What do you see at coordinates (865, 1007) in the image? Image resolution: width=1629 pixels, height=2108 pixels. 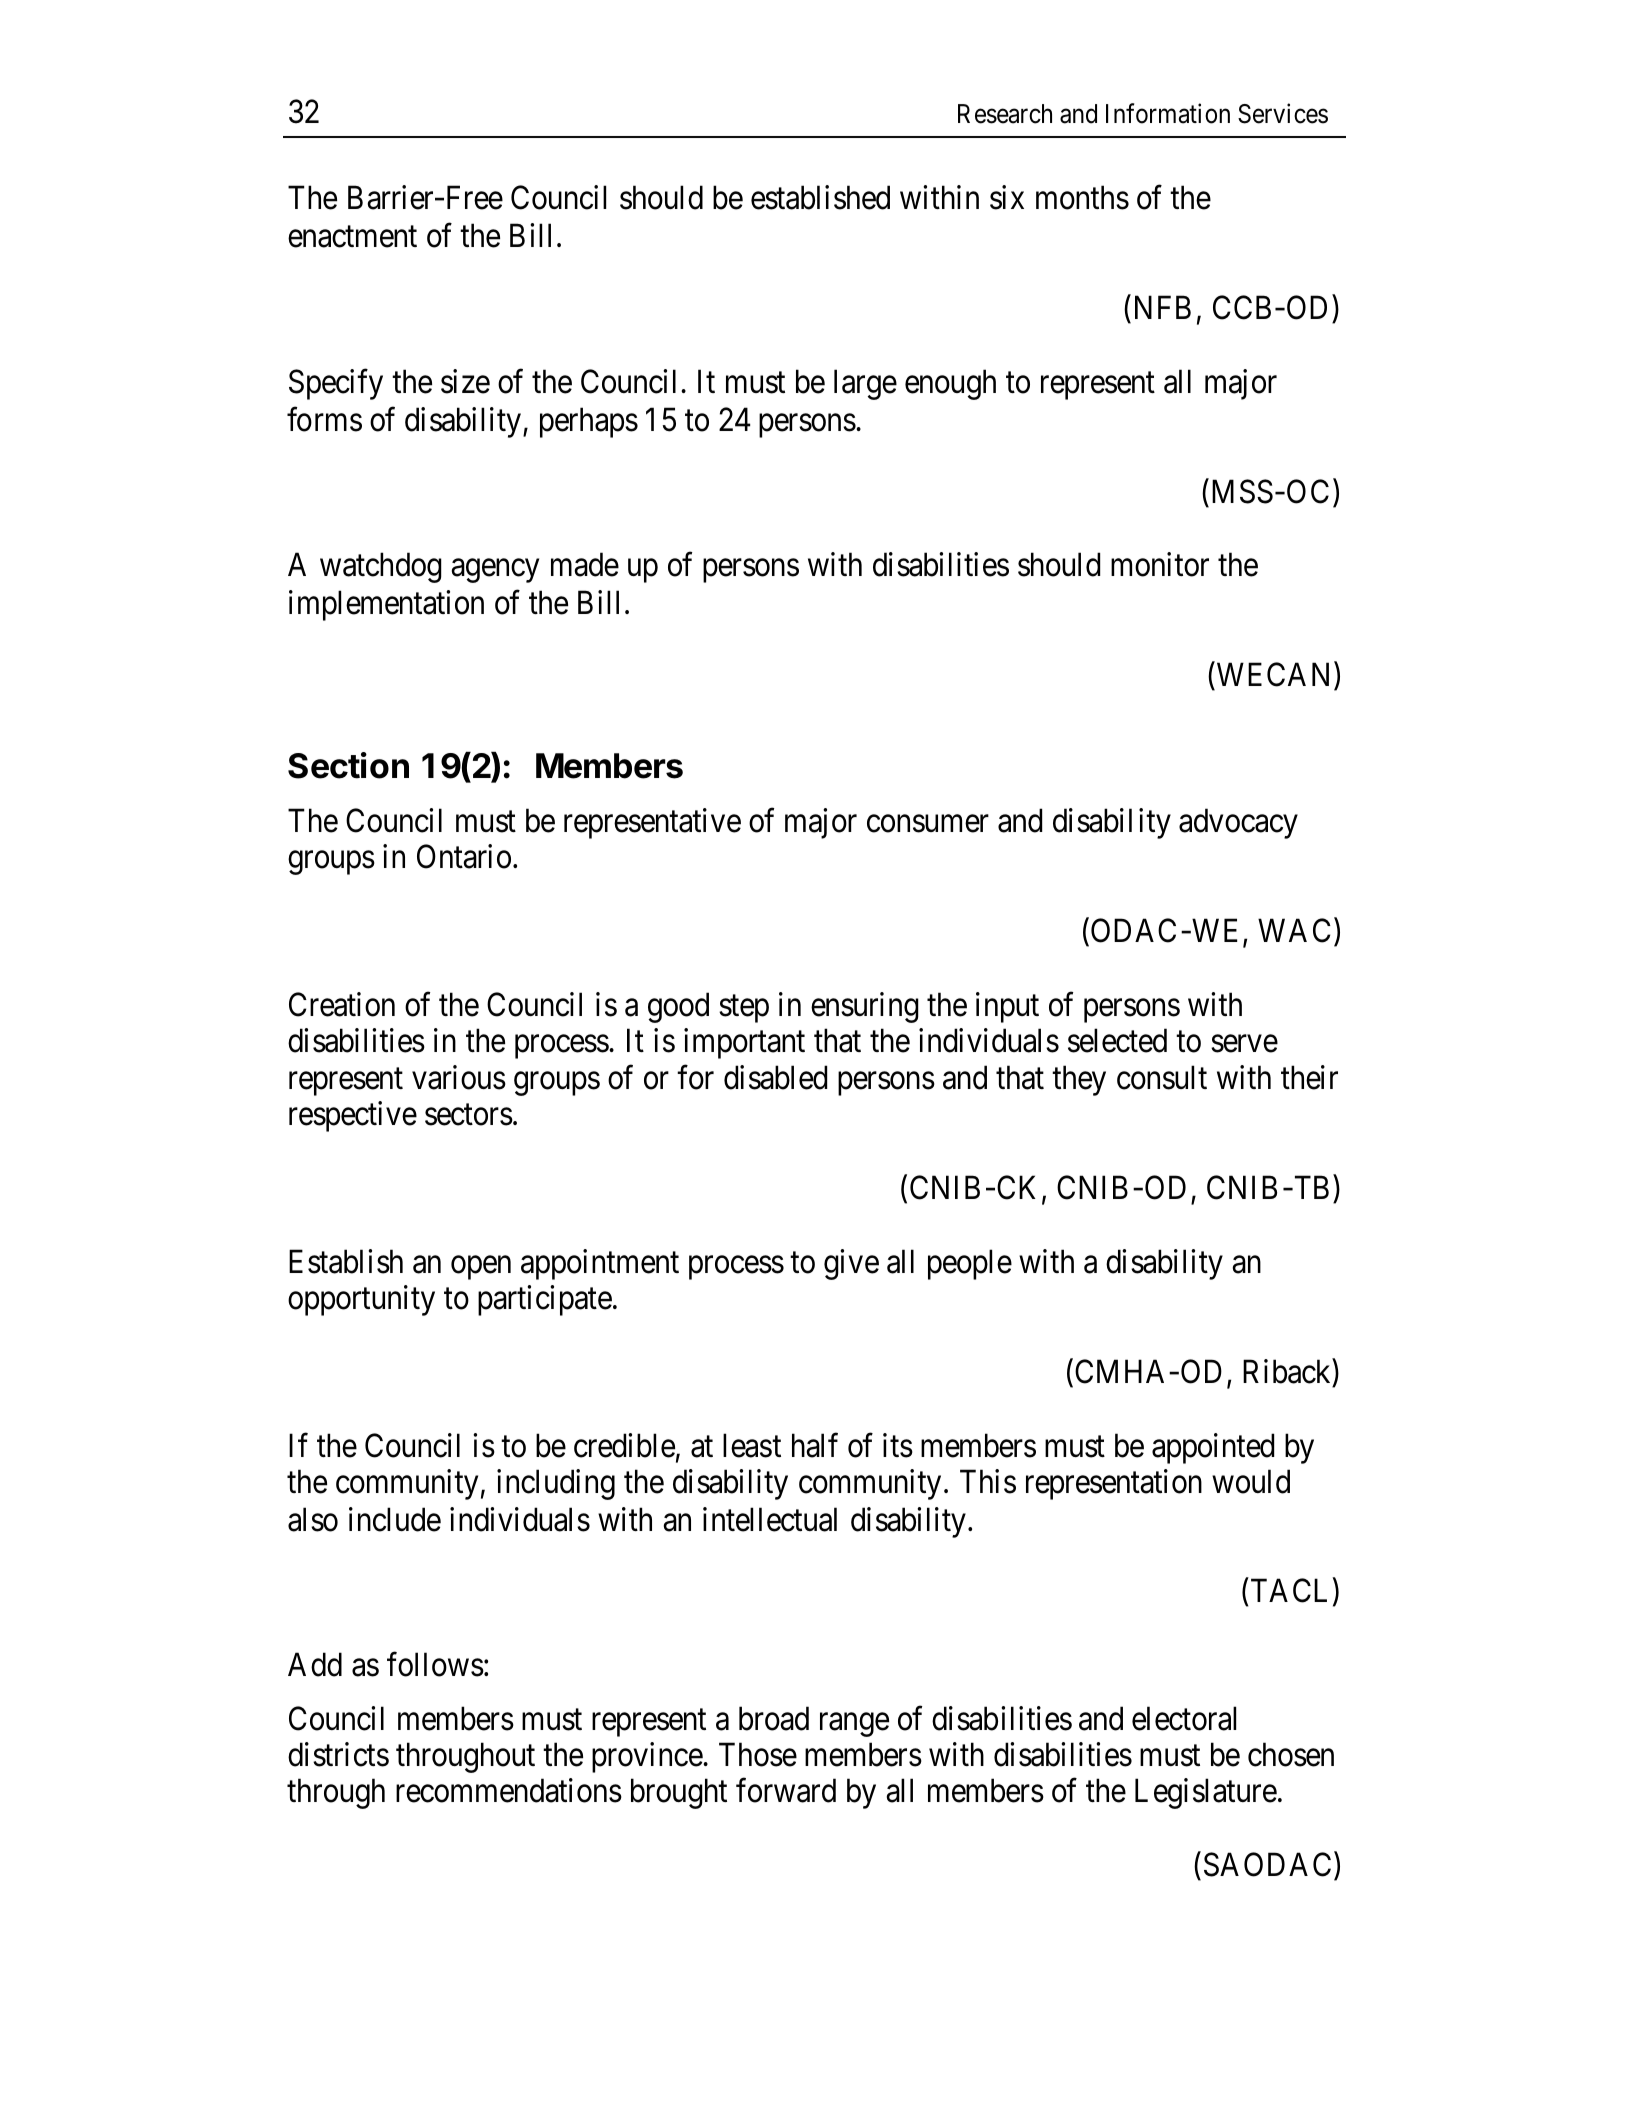 I see `ensuring` at bounding box center [865, 1007].
